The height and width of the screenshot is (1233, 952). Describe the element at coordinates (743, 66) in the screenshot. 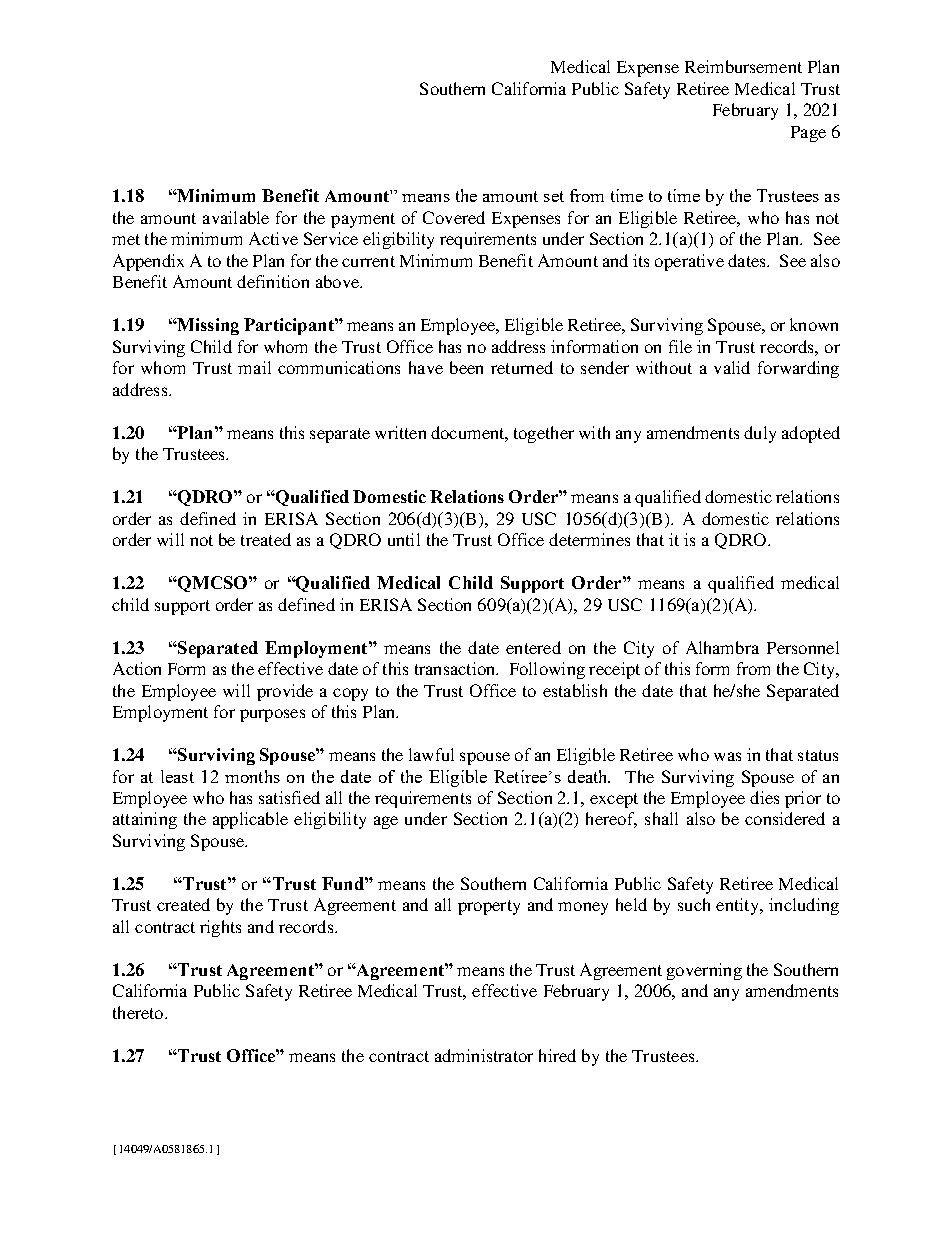

I see `Reimbursement` at that location.
